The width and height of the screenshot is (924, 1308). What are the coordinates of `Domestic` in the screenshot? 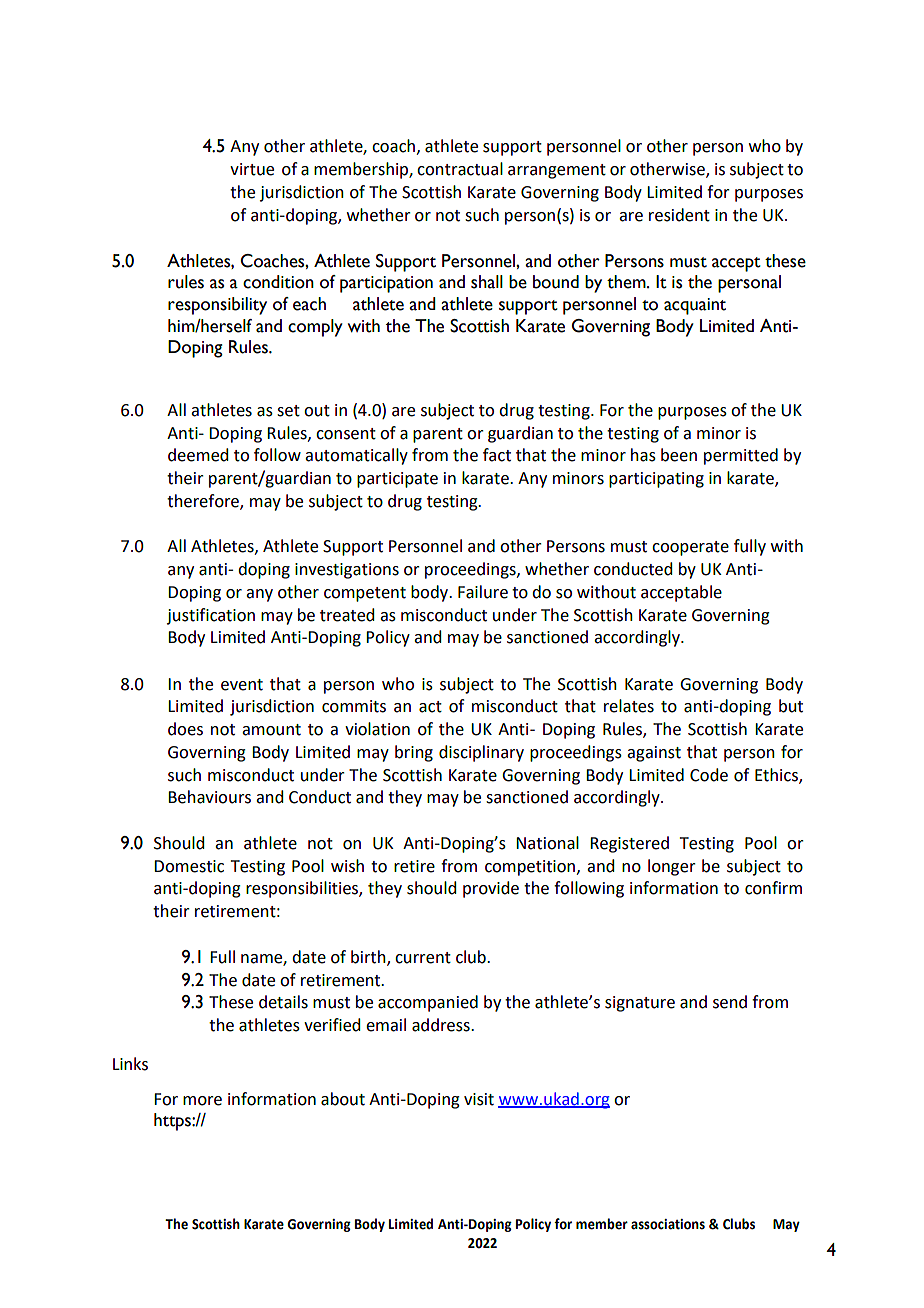 It's located at (189, 866).
